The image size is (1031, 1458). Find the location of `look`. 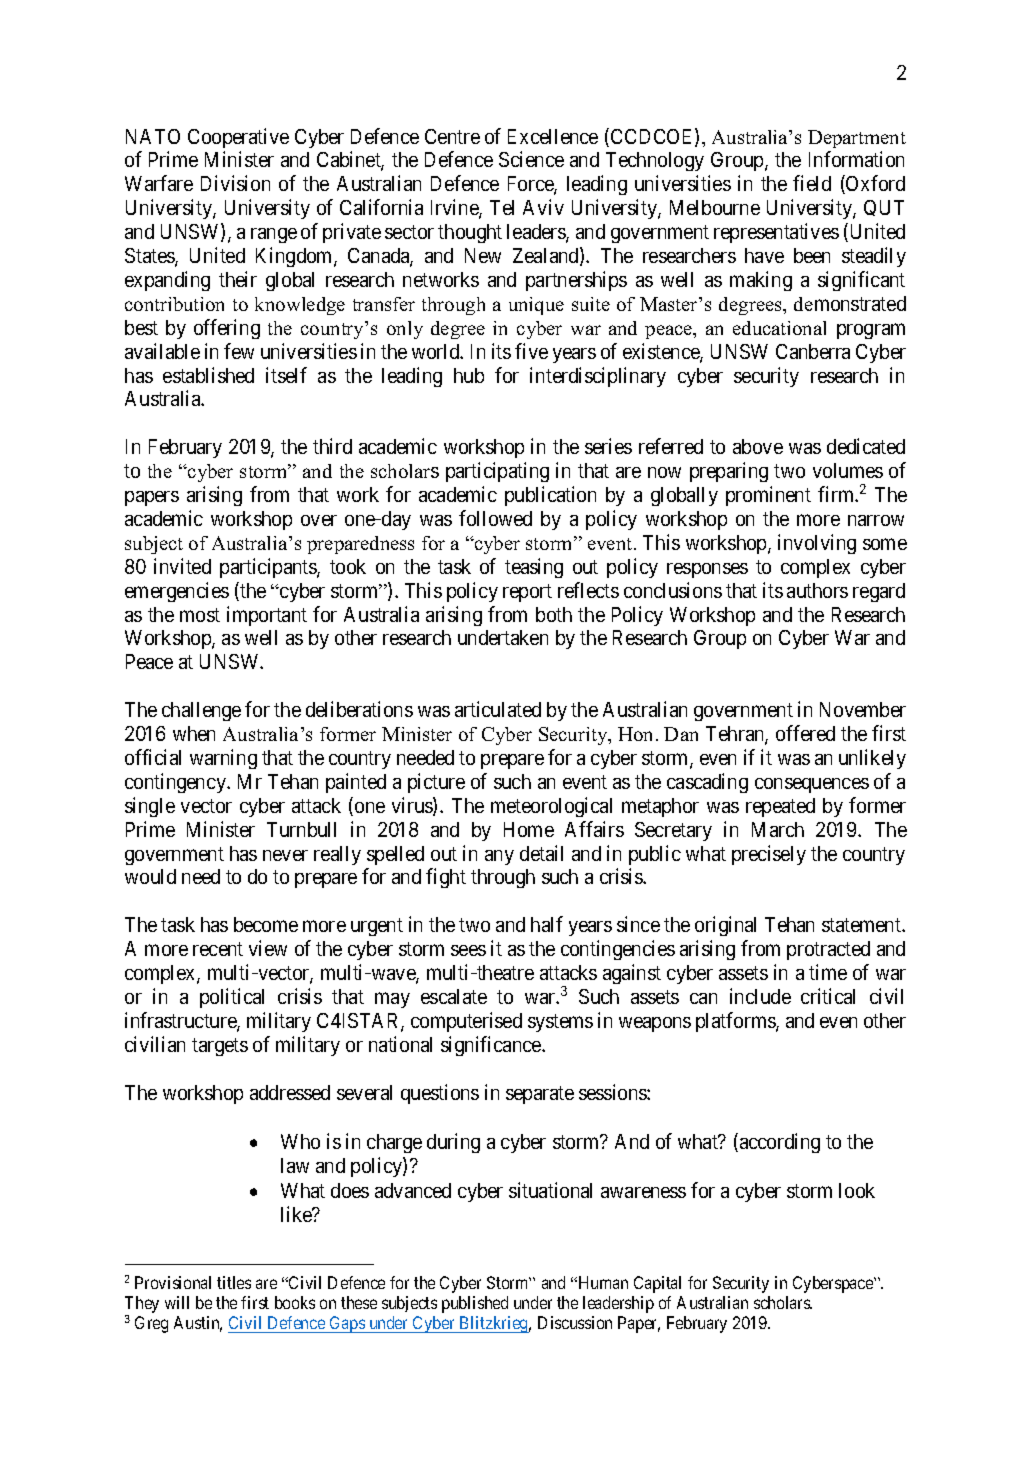

look is located at coordinates (857, 1190).
